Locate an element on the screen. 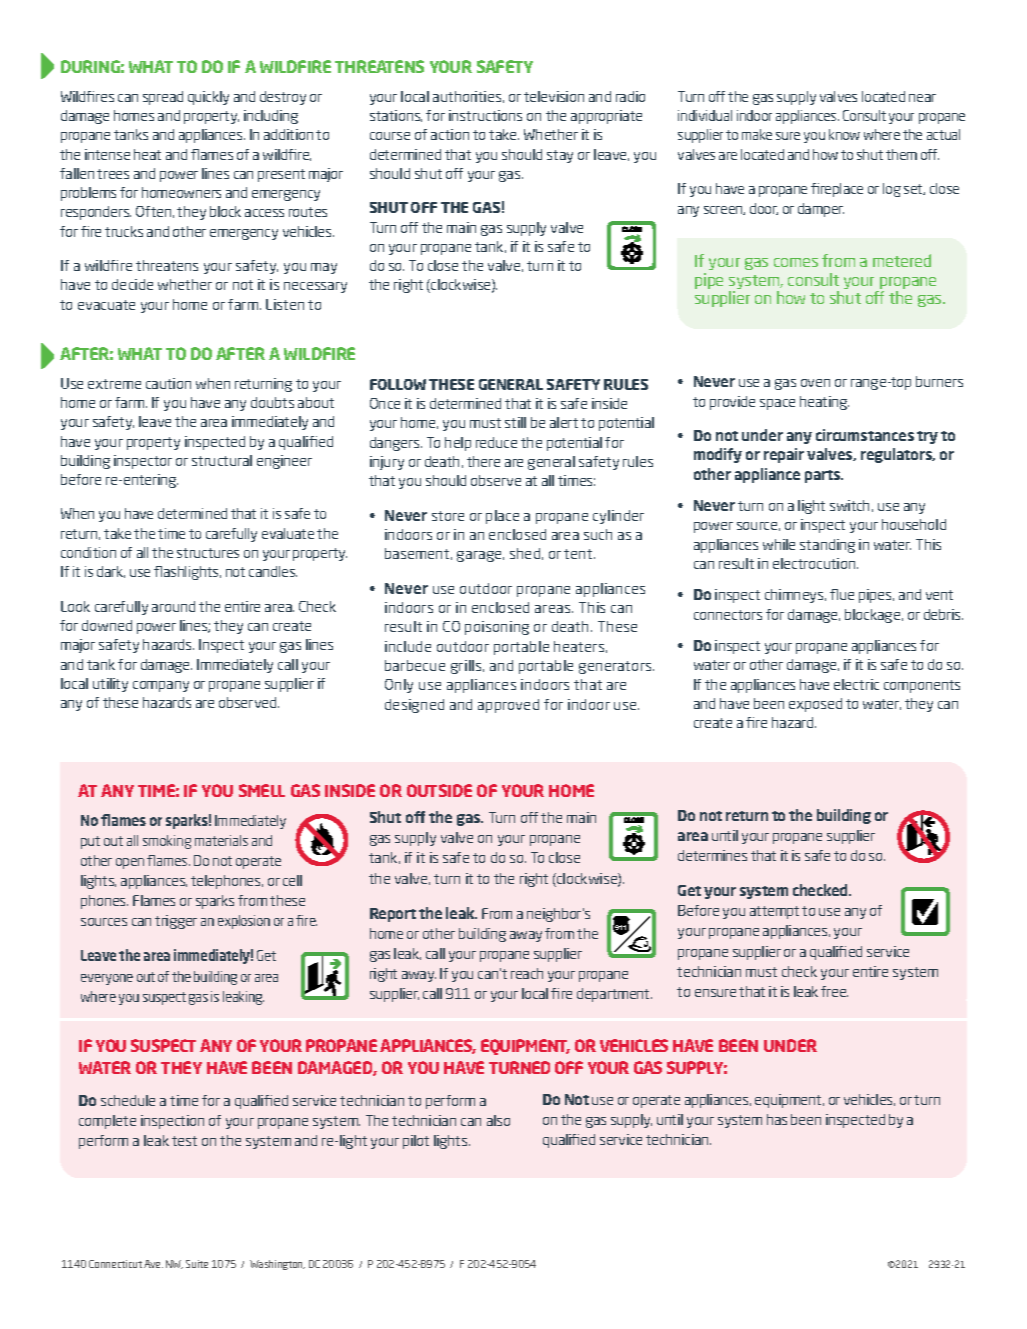 Image resolution: width=1027 pixels, height=1329 pixels. company is located at coordinates (161, 686).
